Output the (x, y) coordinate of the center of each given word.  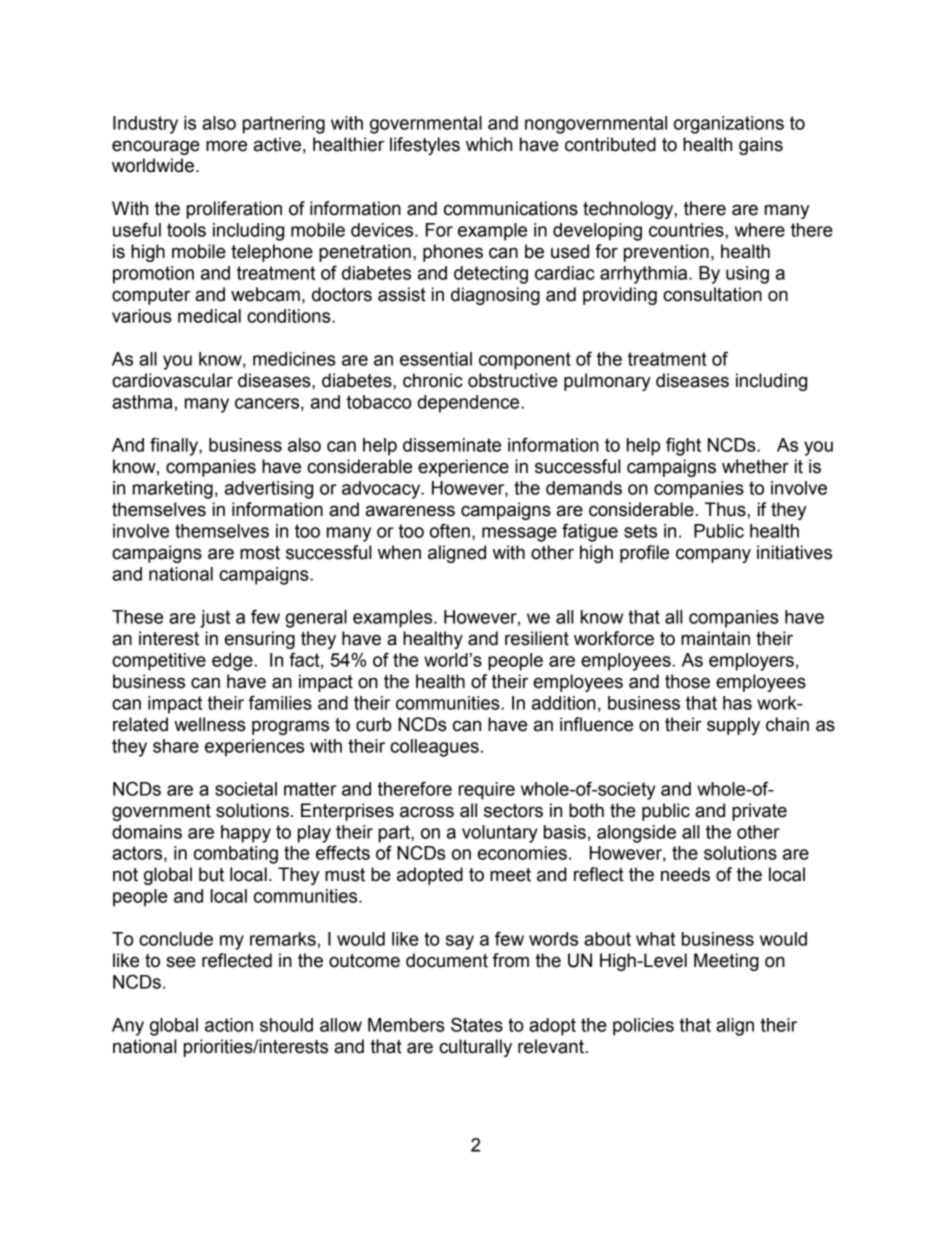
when (399, 552)
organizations (729, 125)
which (489, 144)
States (477, 1024)
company (713, 555)
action (229, 1025)
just (215, 619)
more (226, 146)
